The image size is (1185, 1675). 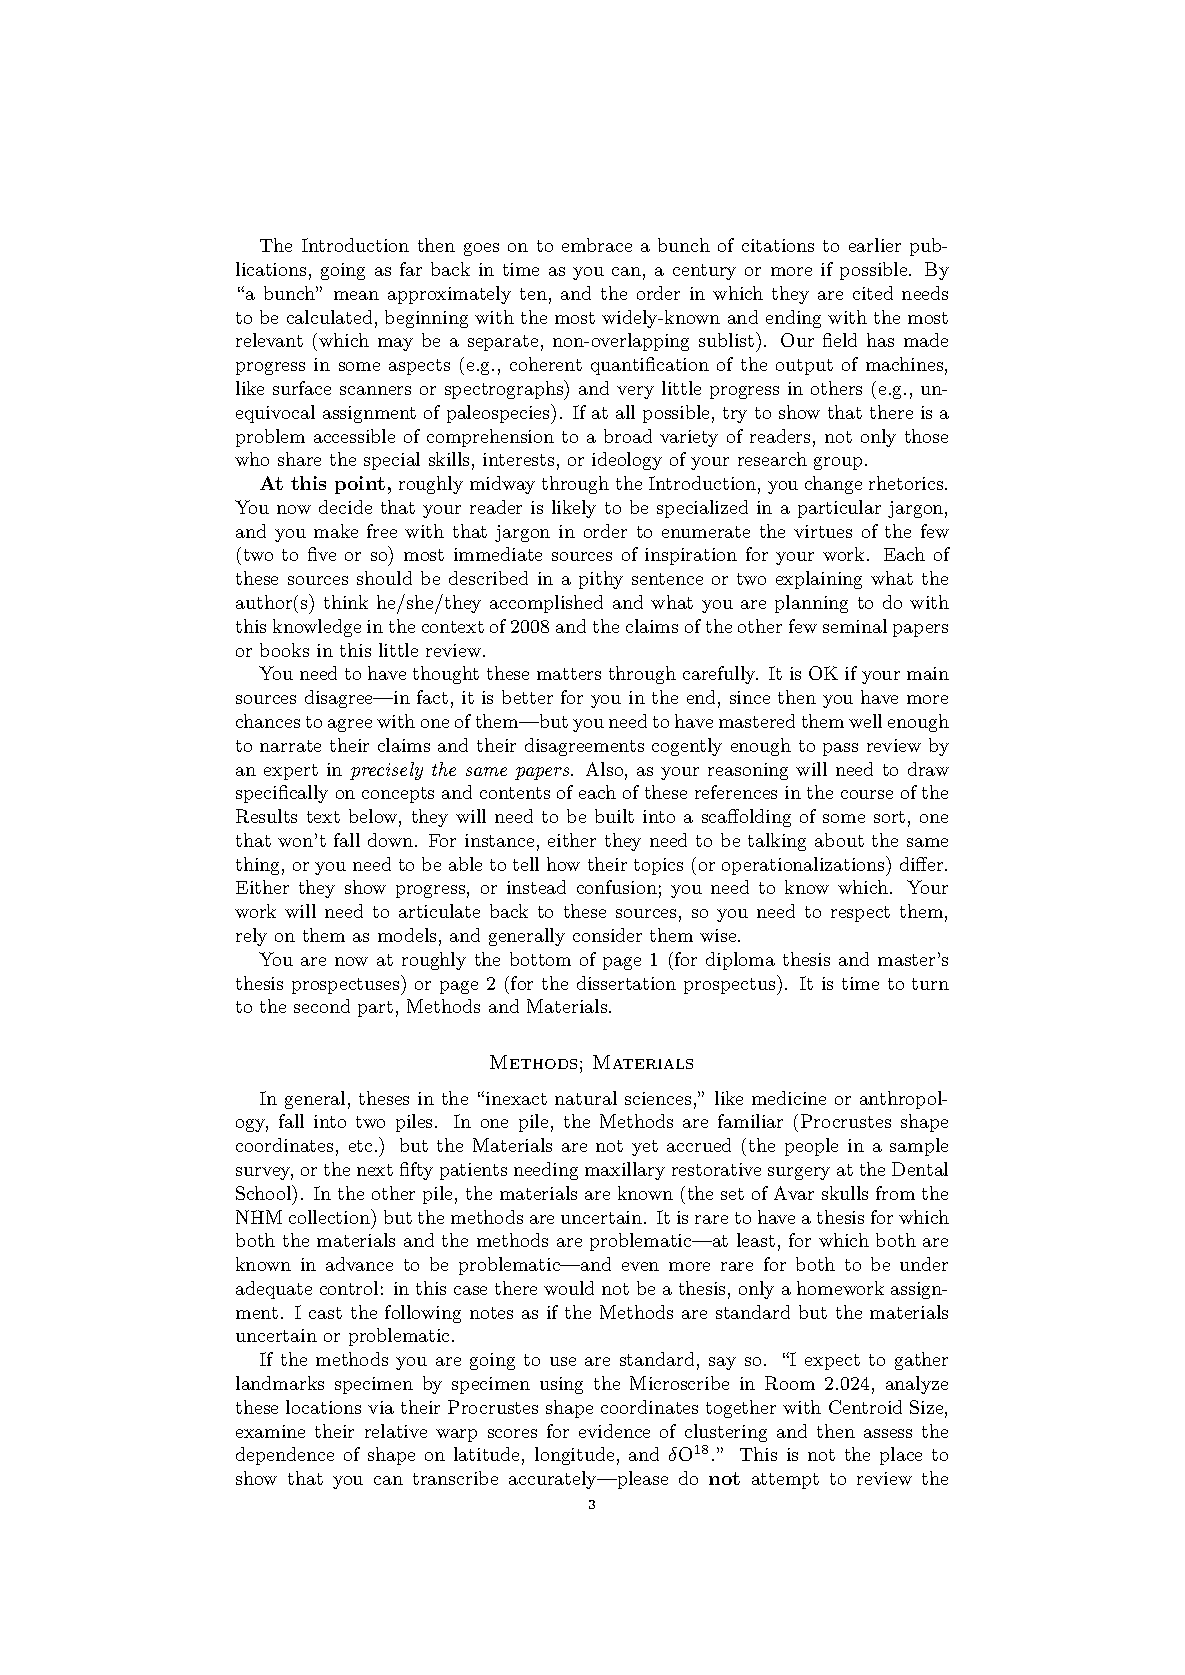 I want to click on second, so click(x=322, y=1006).
